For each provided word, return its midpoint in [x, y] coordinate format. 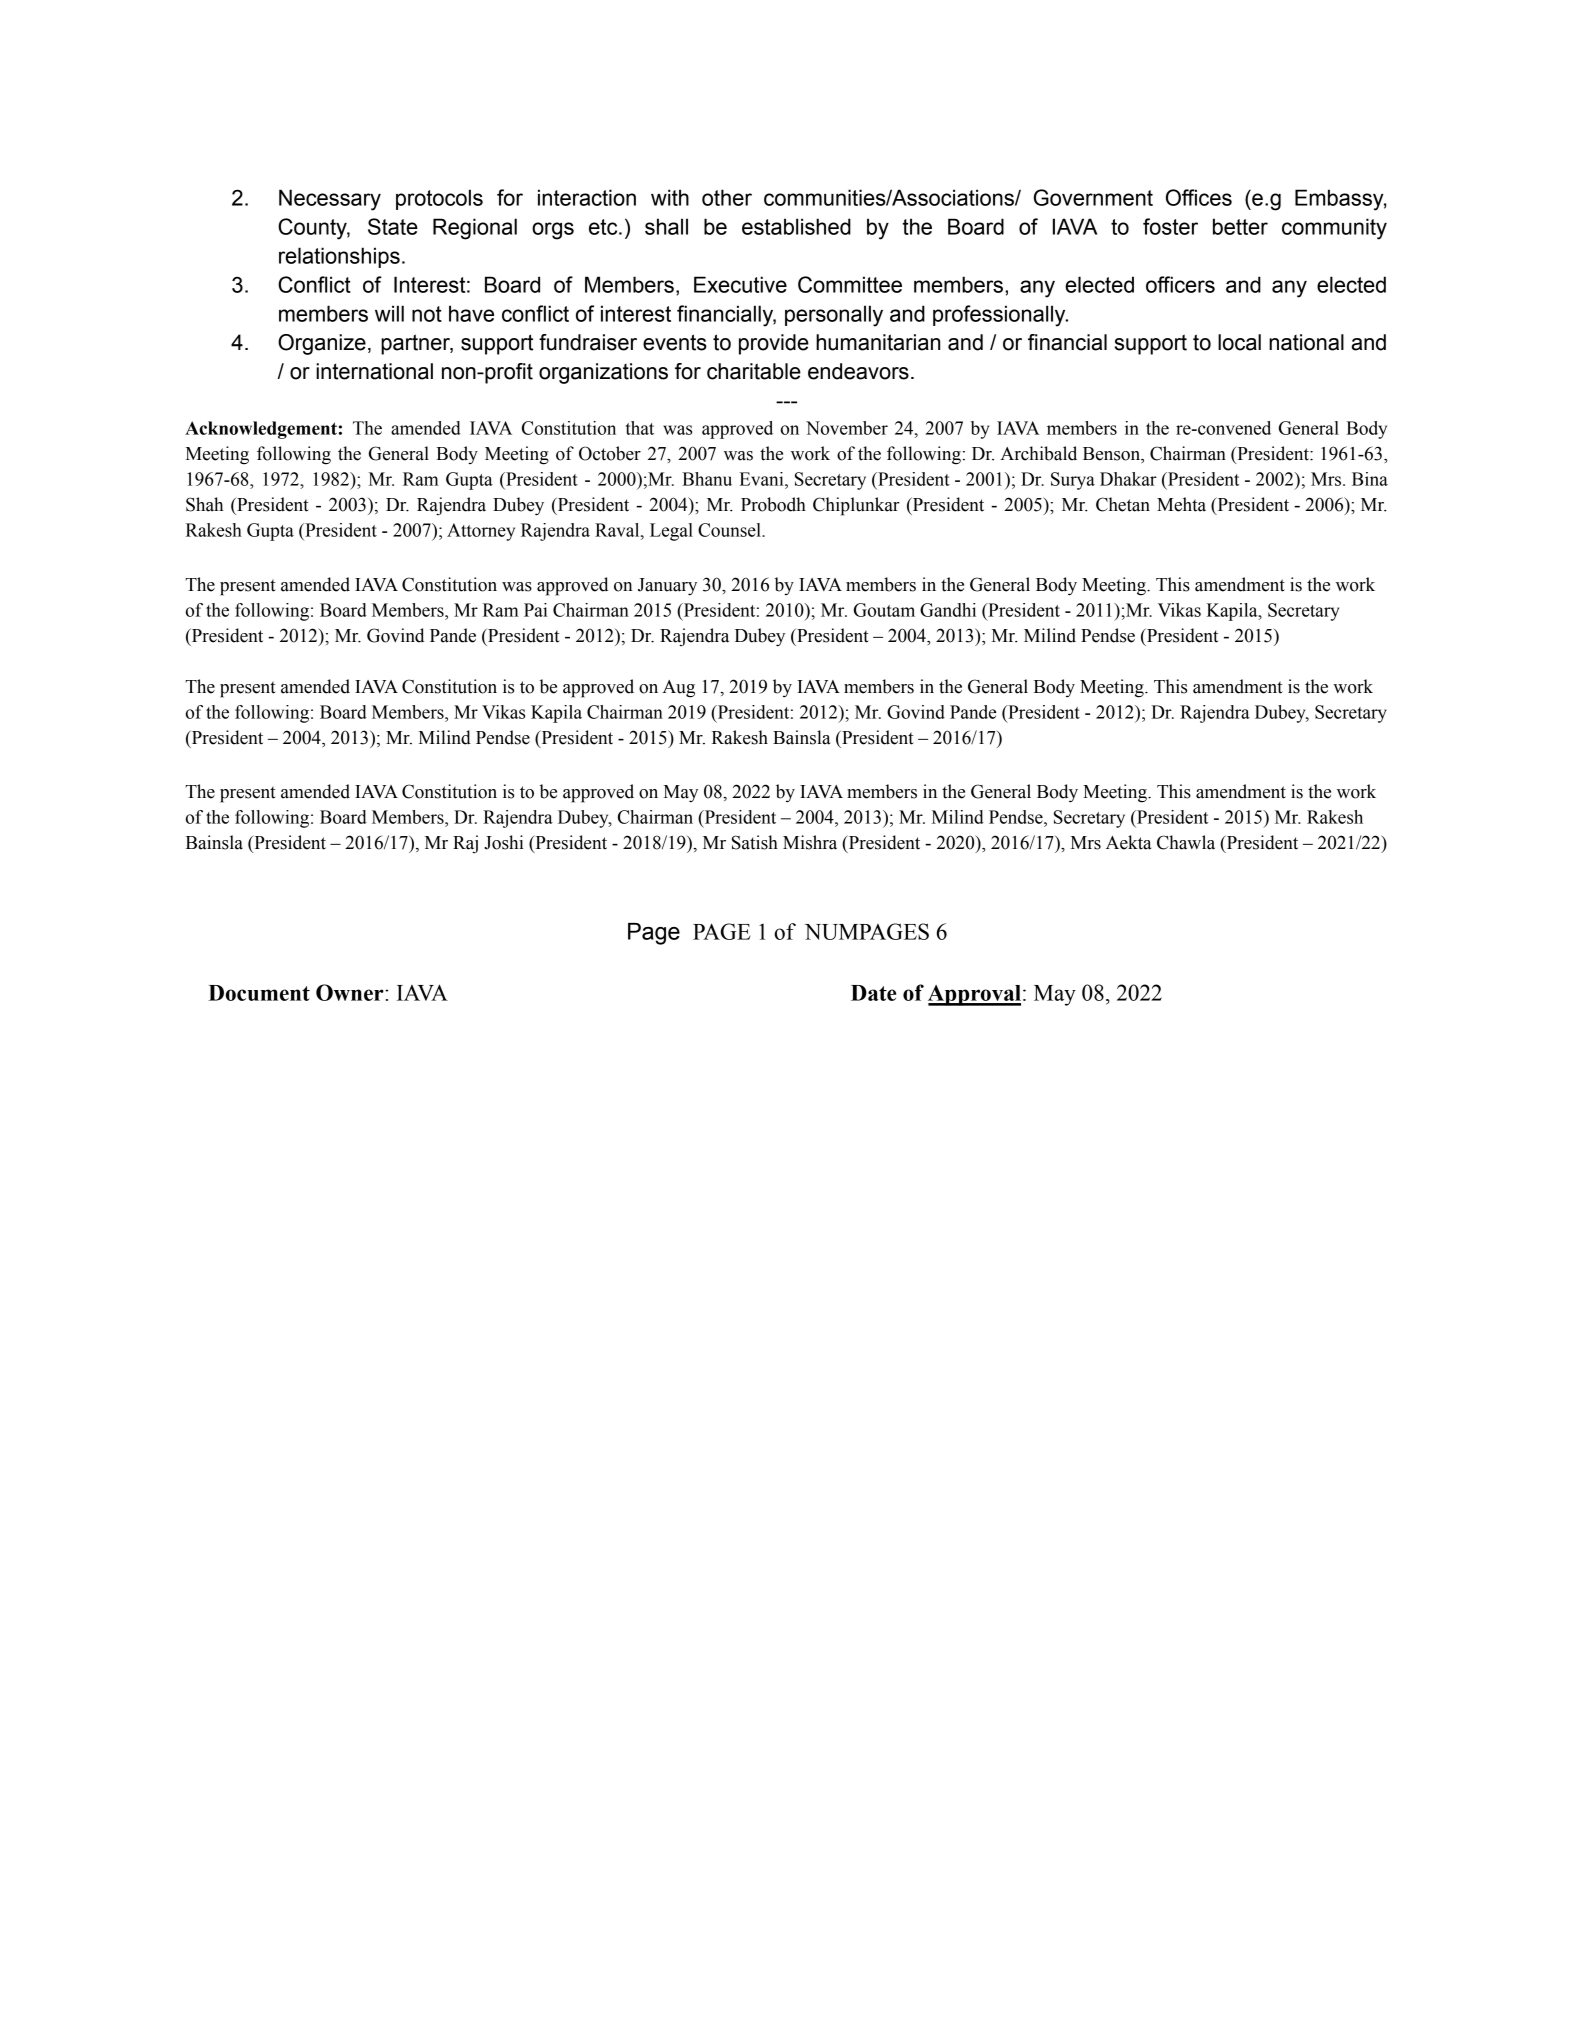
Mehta [1181, 504]
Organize [322, 344]
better [1240, 226]
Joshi [503, 842]
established [796, 226]
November [847, 428]
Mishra [810, 842]
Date [873, 993]
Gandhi [948, 610]
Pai [535, 610]
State [393, 226]
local [1239, 342]
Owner [351, 992]
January [667, 587]
